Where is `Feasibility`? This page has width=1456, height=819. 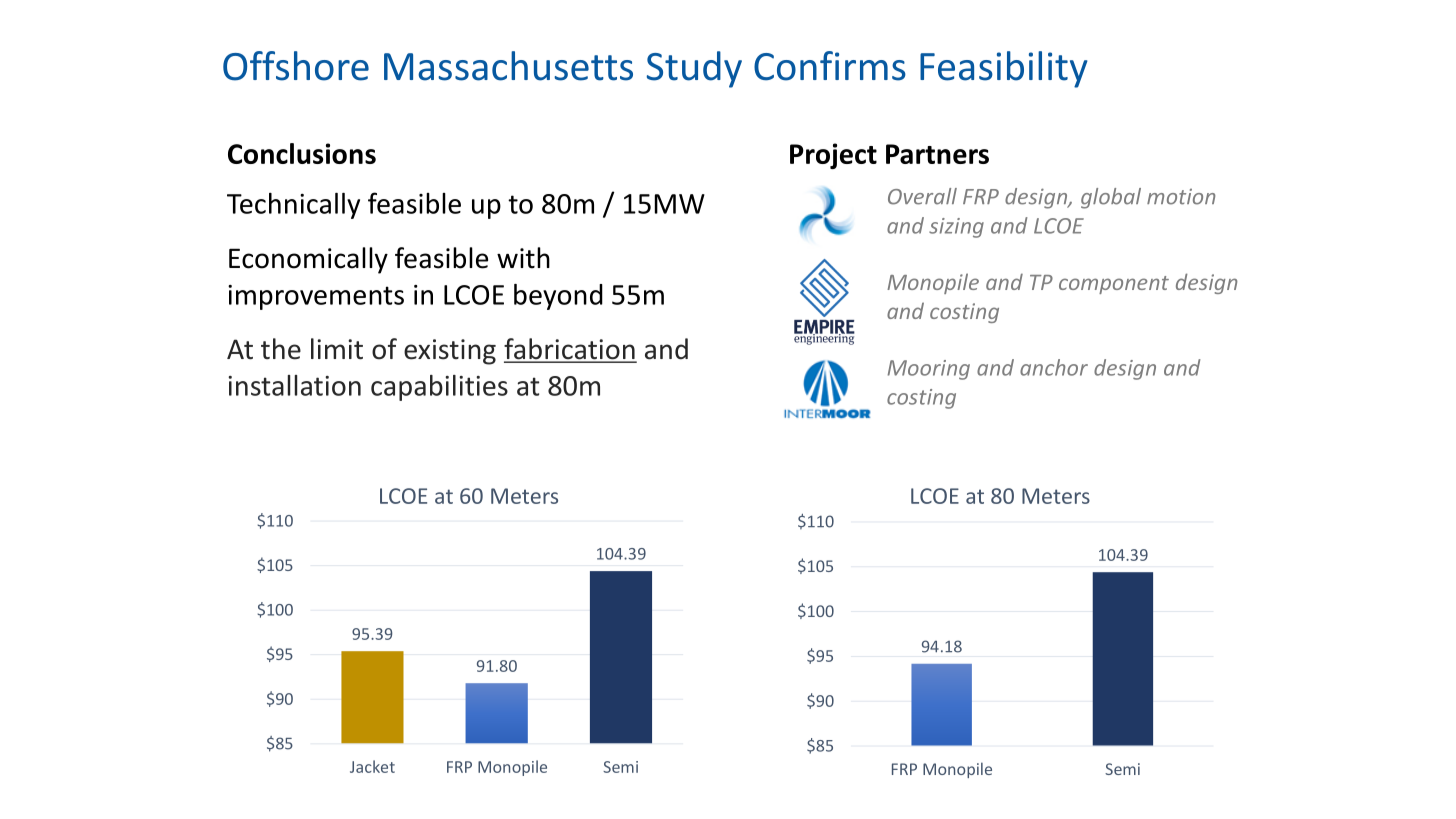
Feasibility is located at coordinates (1004, 69).
